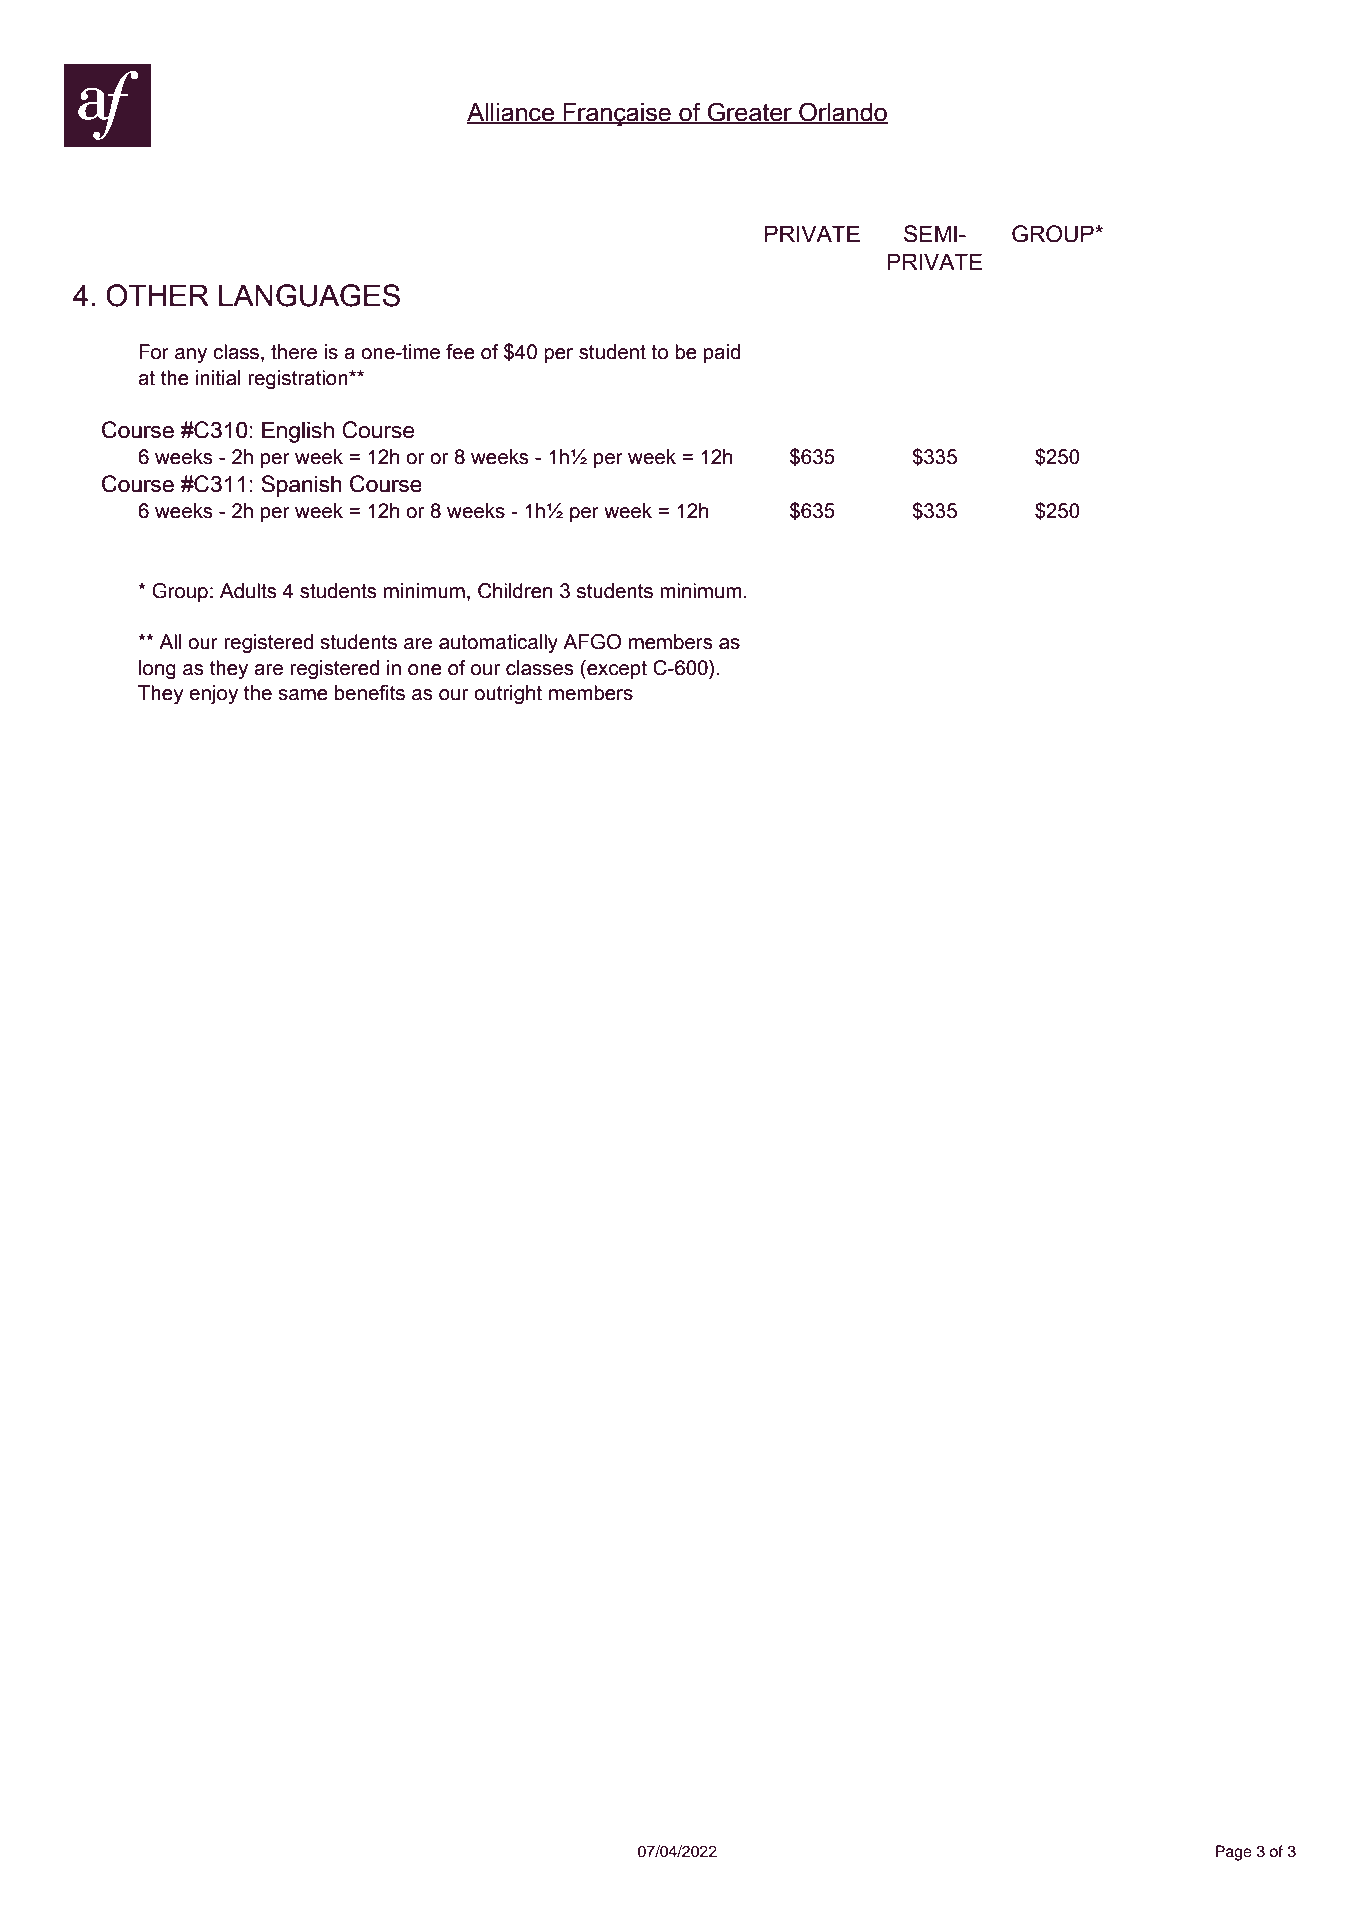  What do you see at coordinates (370, 693) in the page?
I see `benefits` at bounding box center [370, 693].
